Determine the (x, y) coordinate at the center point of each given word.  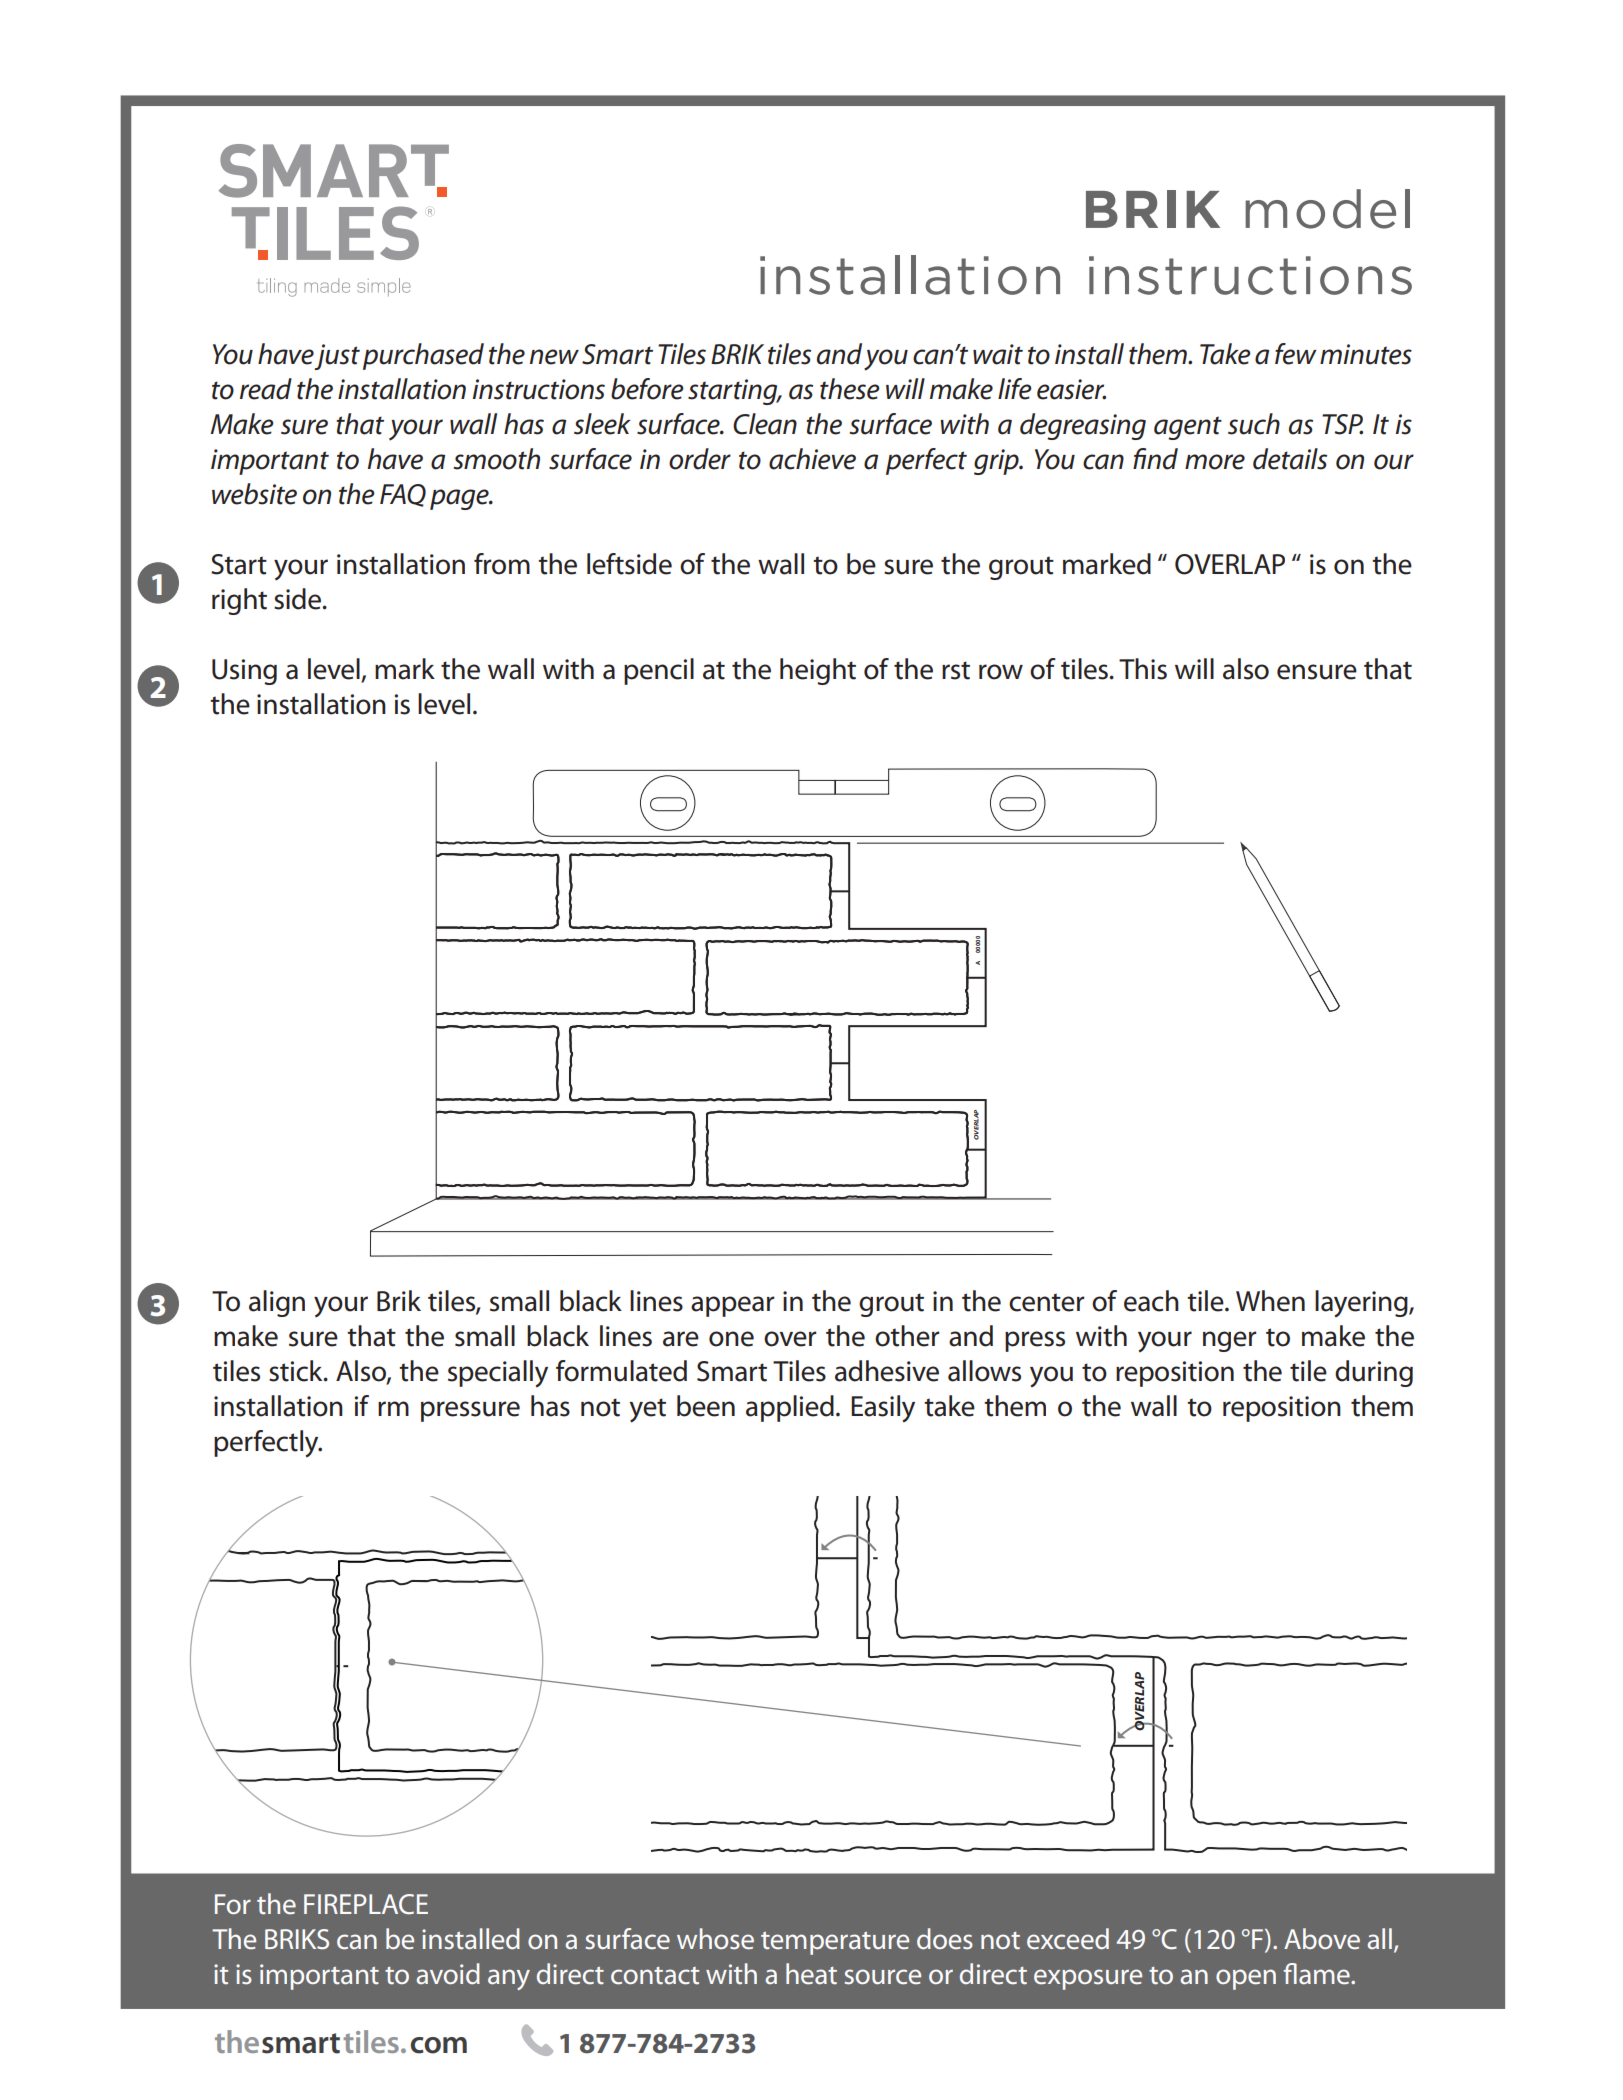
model (1327, 209)
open (1246, 1979)
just (337, 357)
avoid (448, 1973)
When (1270, 1301)
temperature (835, 1943)
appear (732, 1306)
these (850, 389)
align (277, 1303)
